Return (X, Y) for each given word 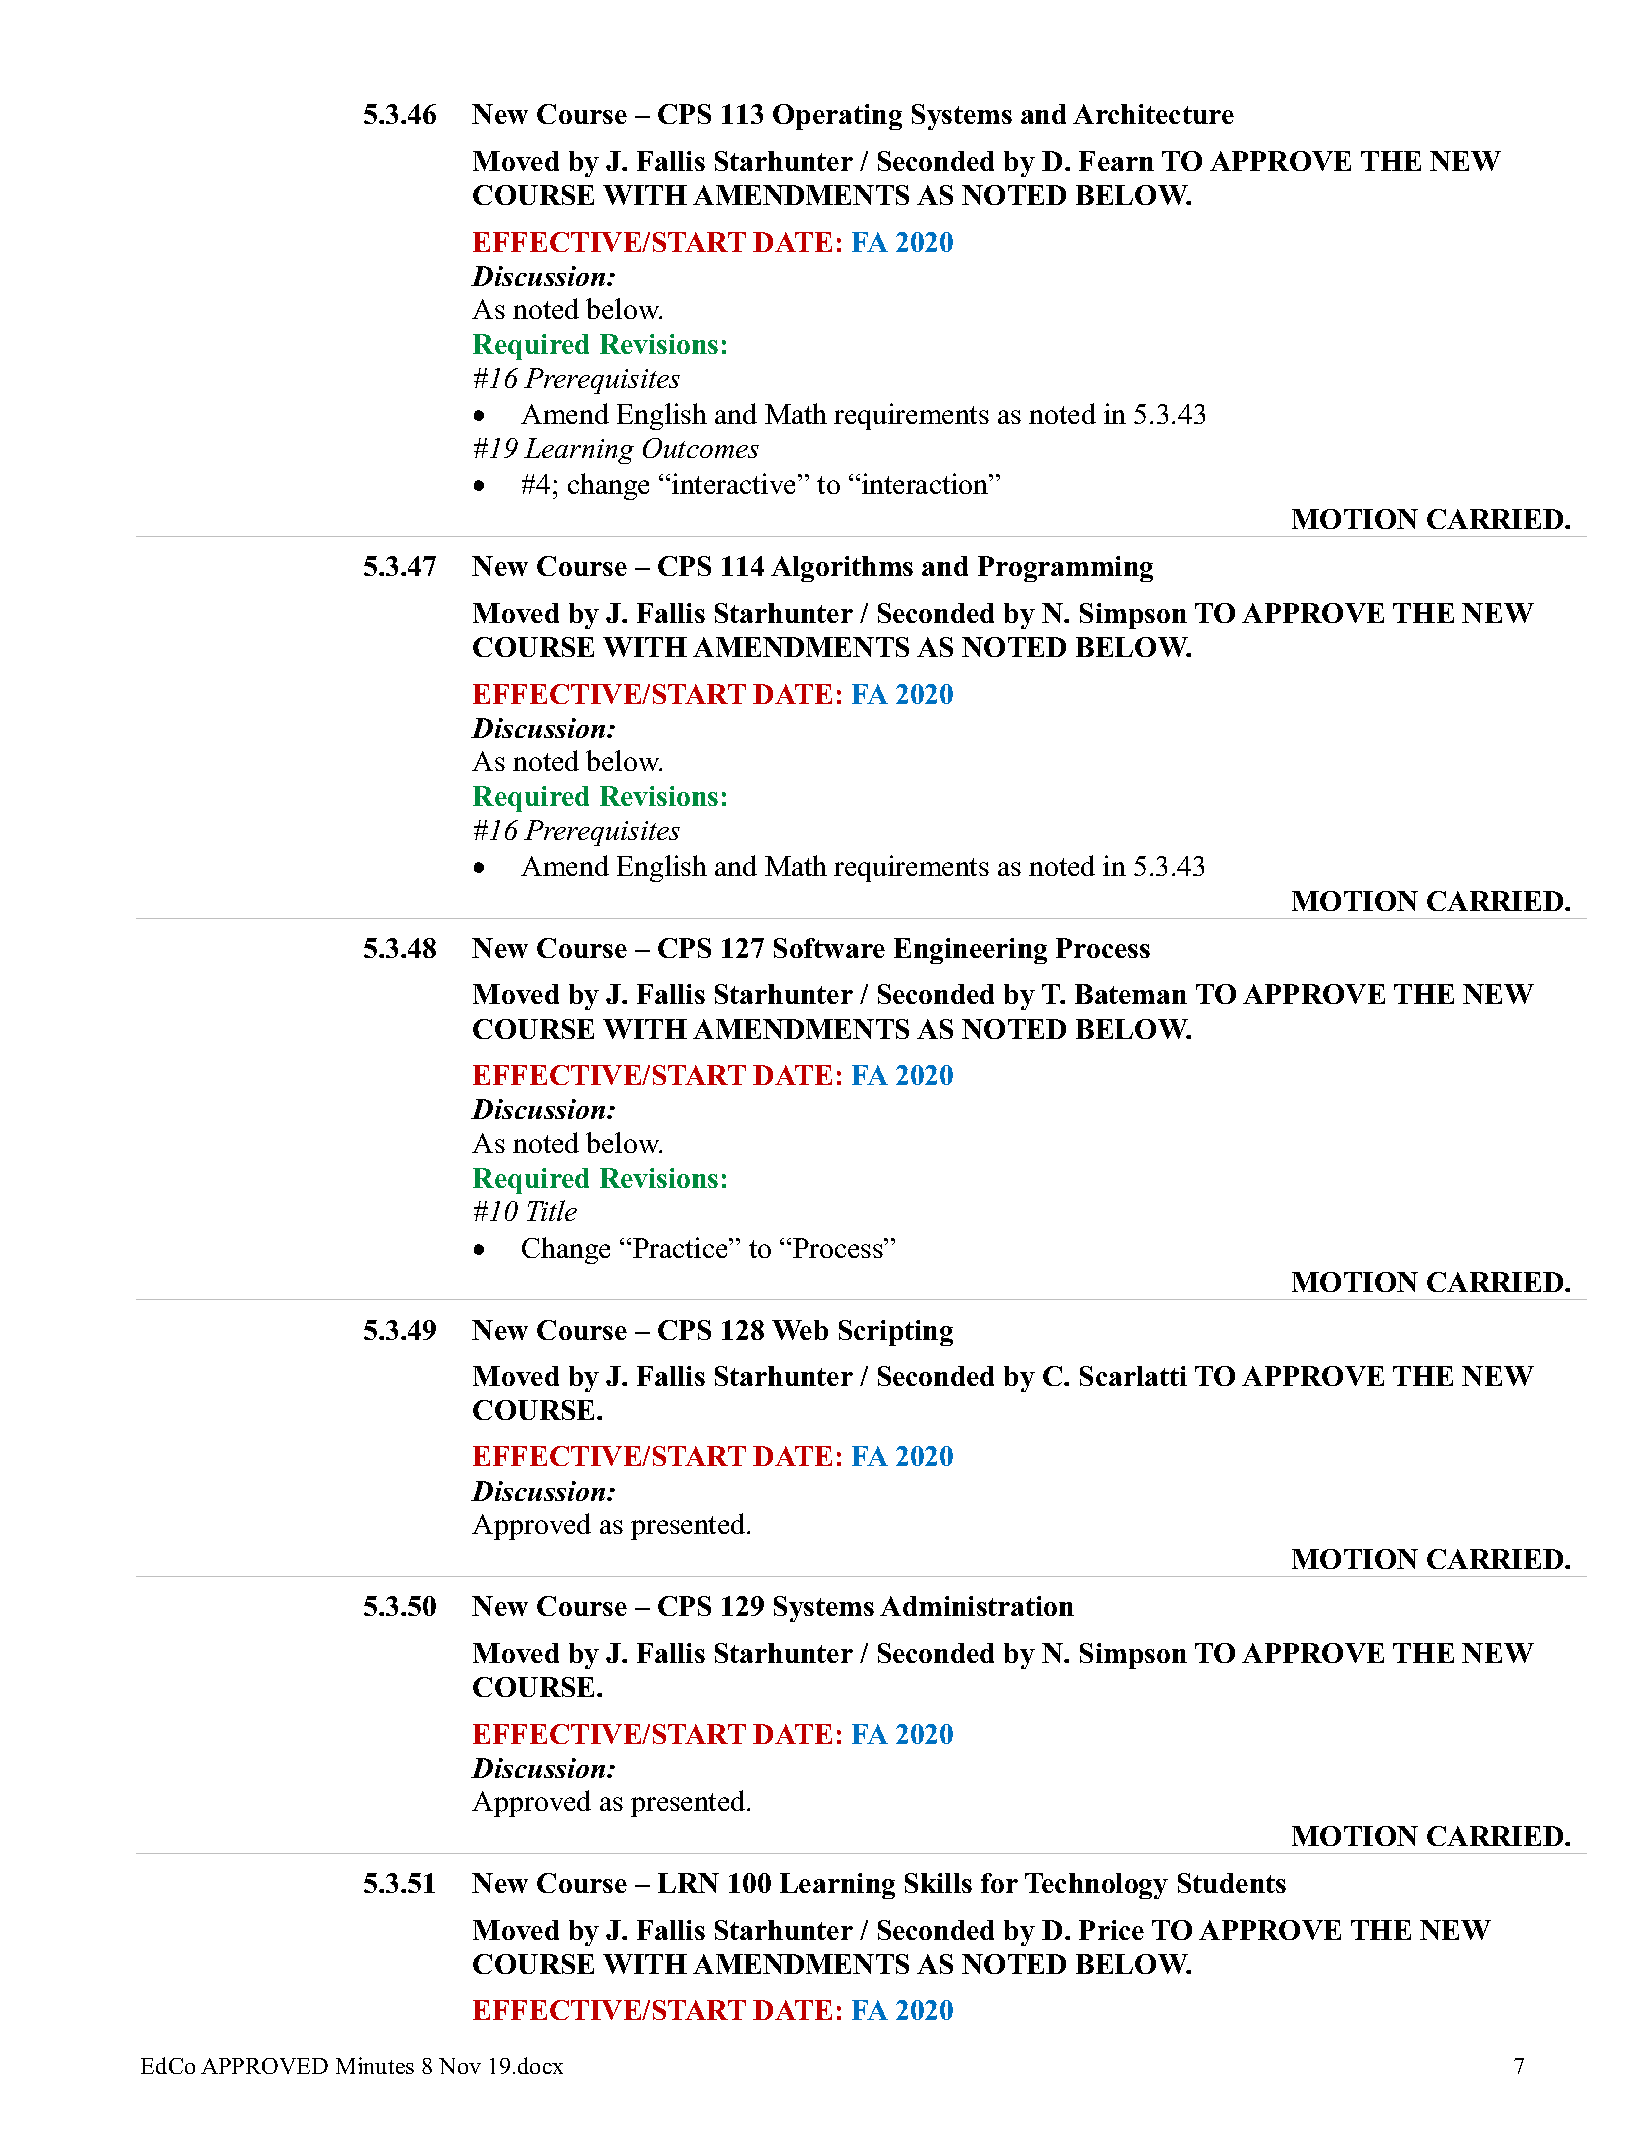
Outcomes (701, 448)
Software (829, 948)
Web (800, 1330)
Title (552, 1210)
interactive (735, 483)
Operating (837, 117)
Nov (460, 2066)
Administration (977, 1606)
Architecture (1153, 114)
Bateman (1131, 994)
